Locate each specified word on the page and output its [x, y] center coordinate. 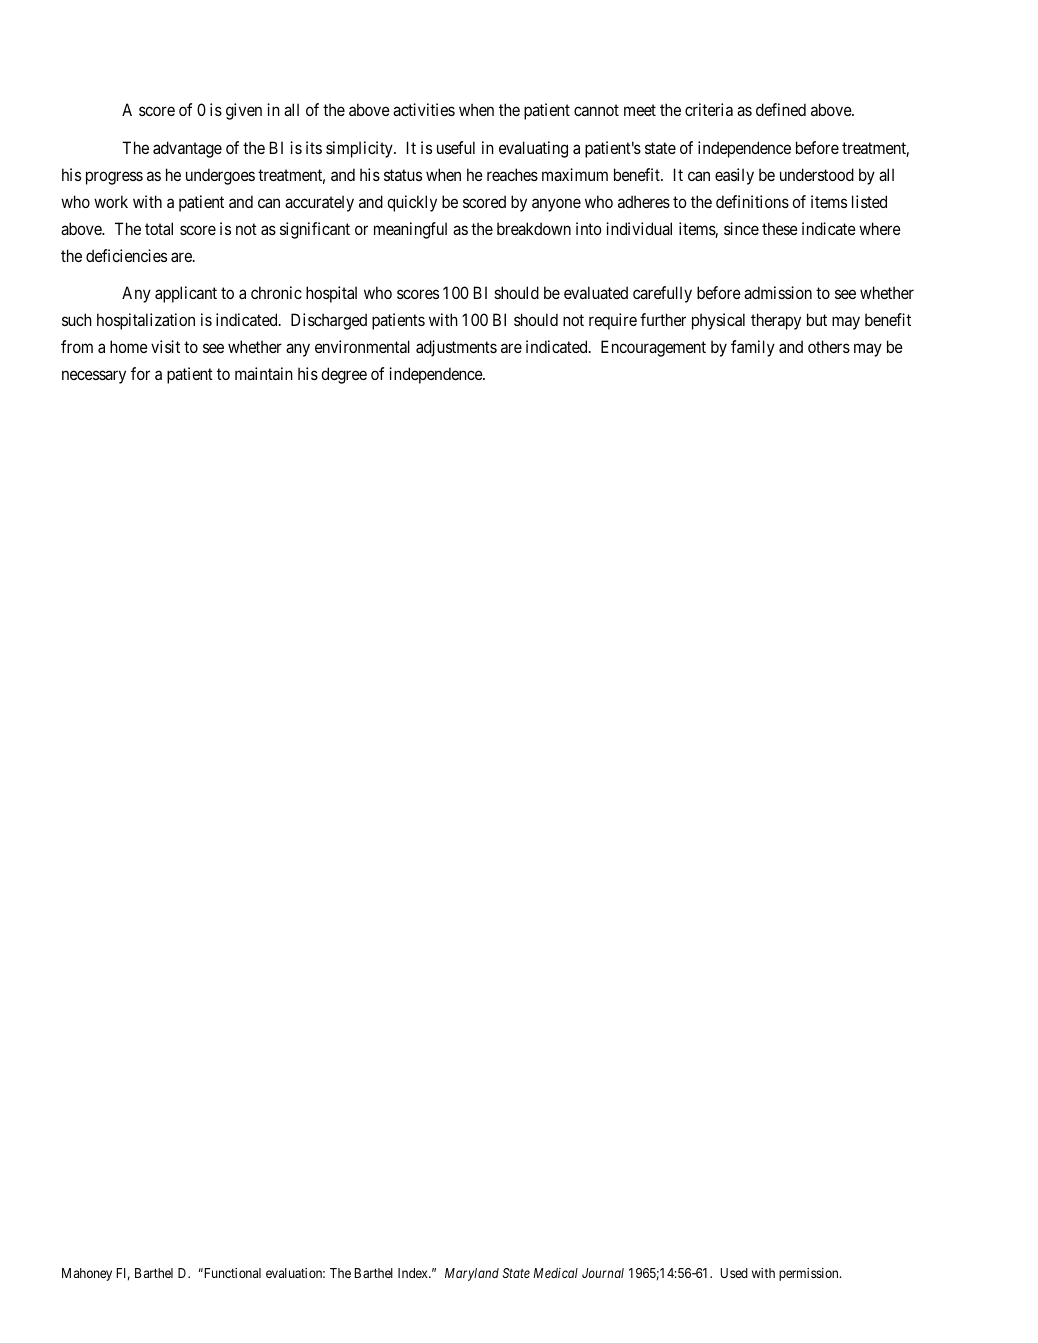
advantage [187, 149]
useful [456, 147]
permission [810, 1274]
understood [817, 174]
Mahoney [87, 1274]
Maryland [472, 1274]
